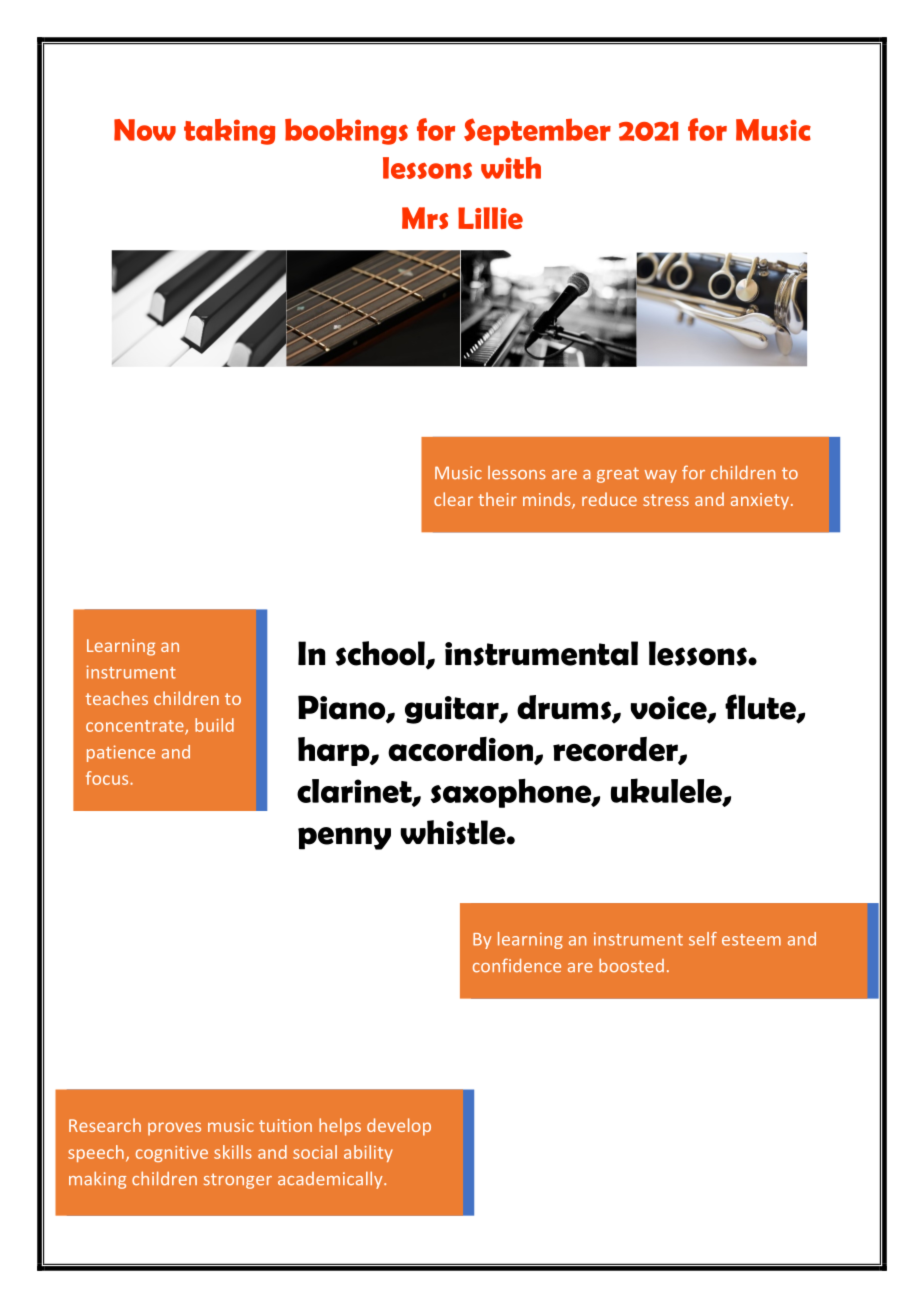  Describe the element at coordinates (145, 130) in the screenshot. I see `Now` at that location.
